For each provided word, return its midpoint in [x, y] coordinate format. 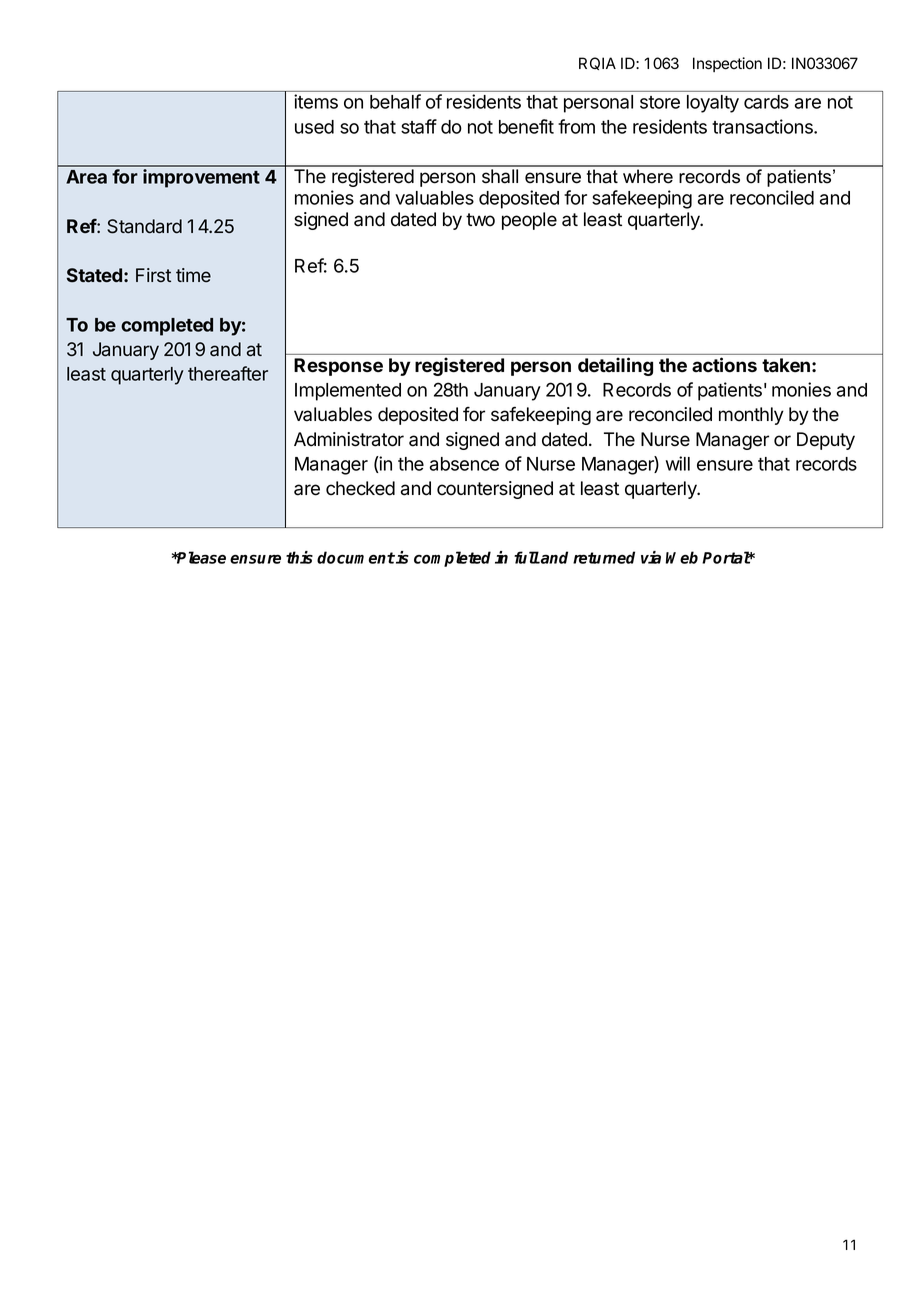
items [316, 101]
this [299, 557]
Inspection [727, 64]
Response [338, 367]
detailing [615, 366]
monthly [751, 416]
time [193, 275]
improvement [201, 178]
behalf [395, 101]
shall [500, 176]
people [529, 221]
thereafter [228, 373]
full [527, 557]
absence [464, 464]
